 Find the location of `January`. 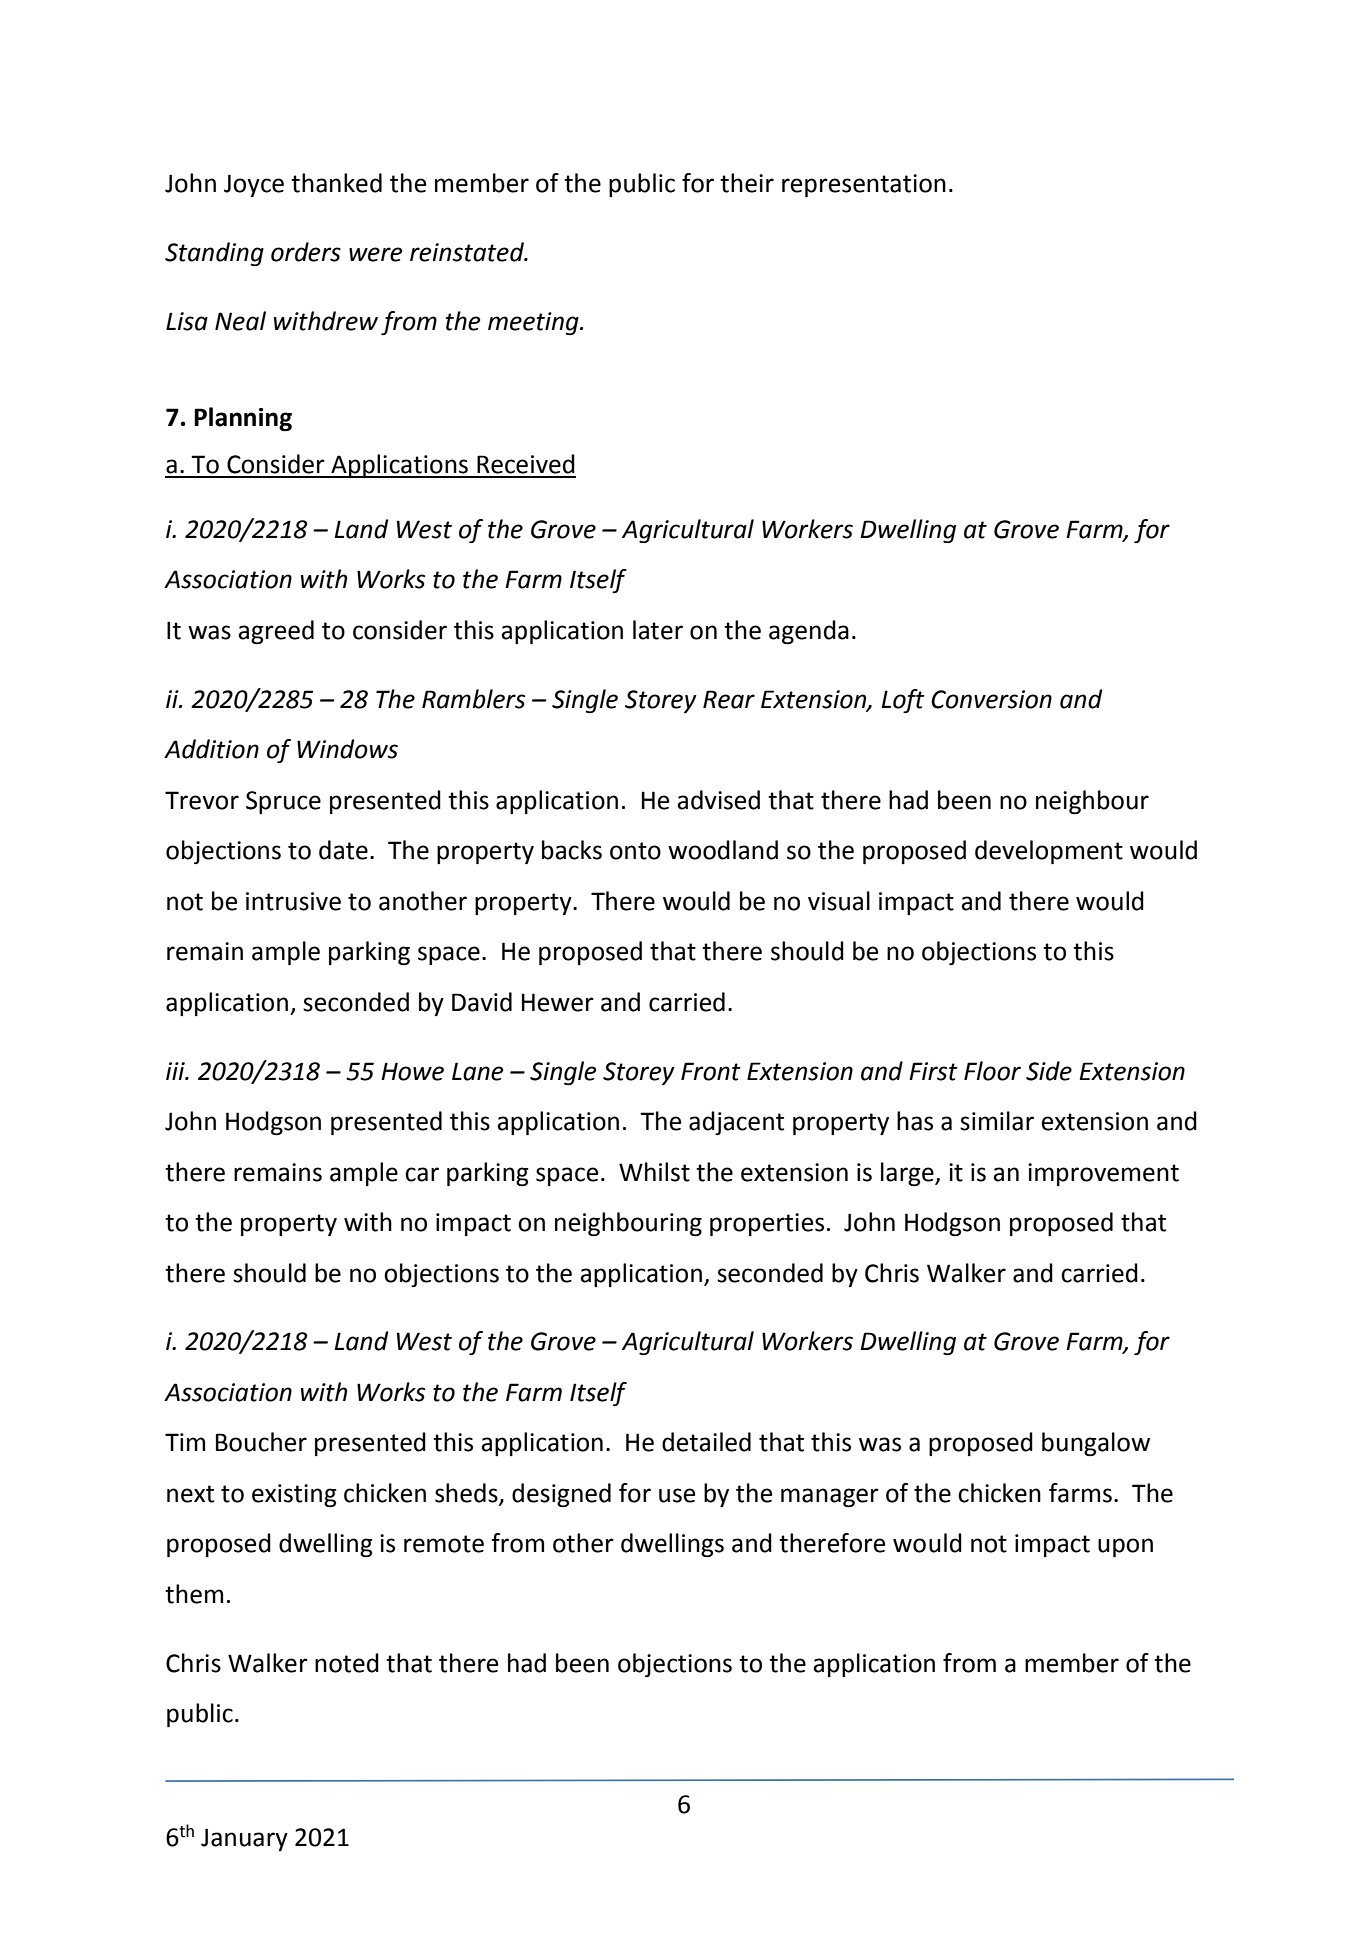

January is located at coordinates (244, 1839).
